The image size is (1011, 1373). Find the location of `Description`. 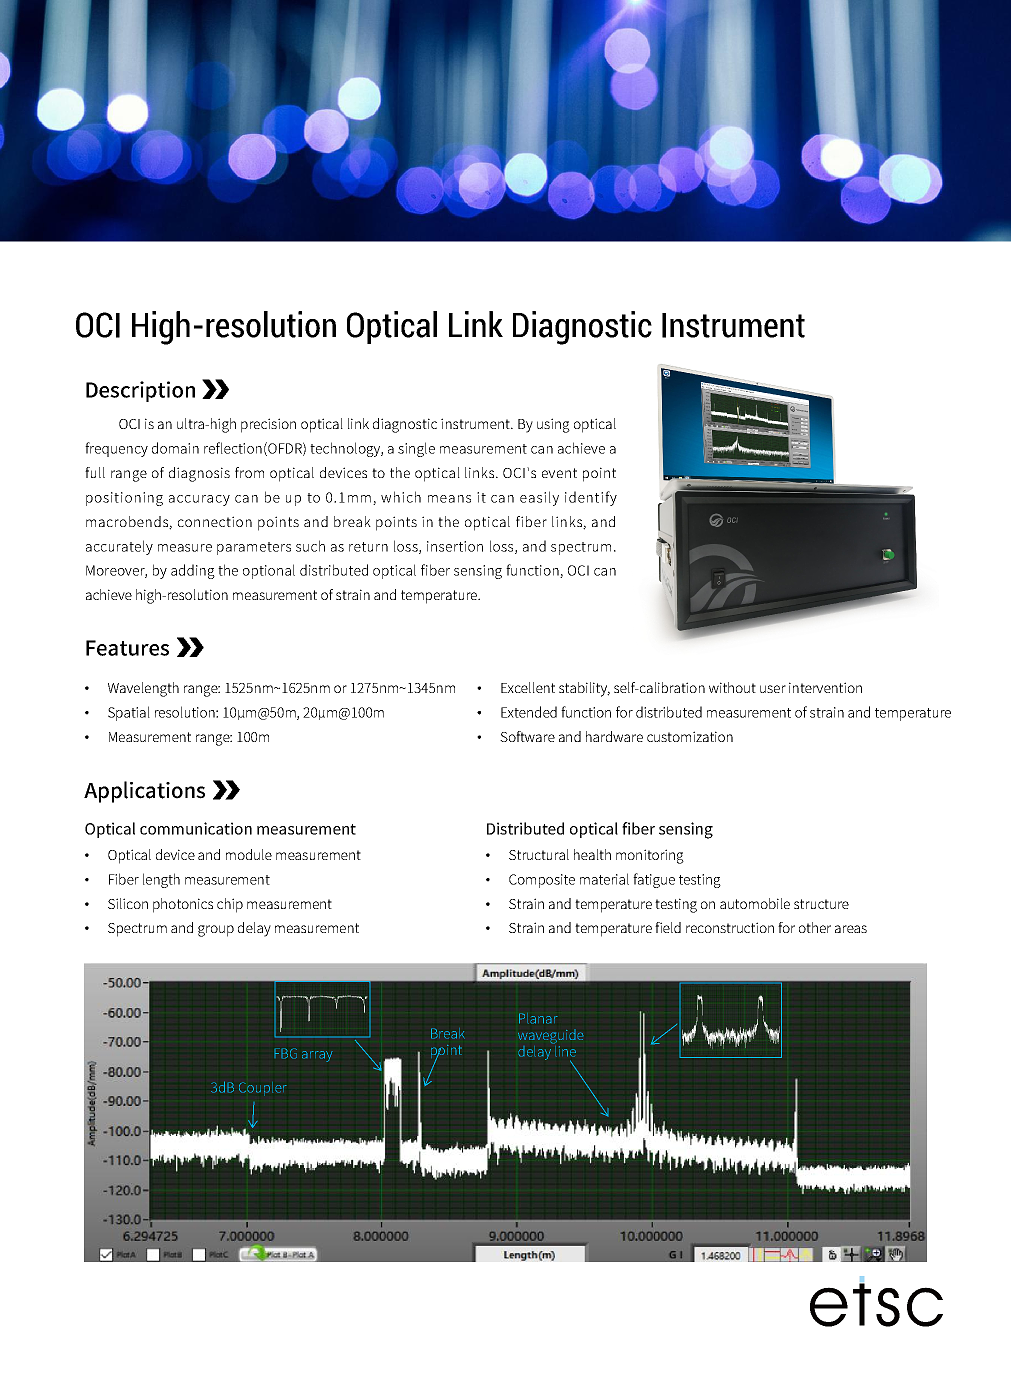

Description is located at coordinates (140, 391).
